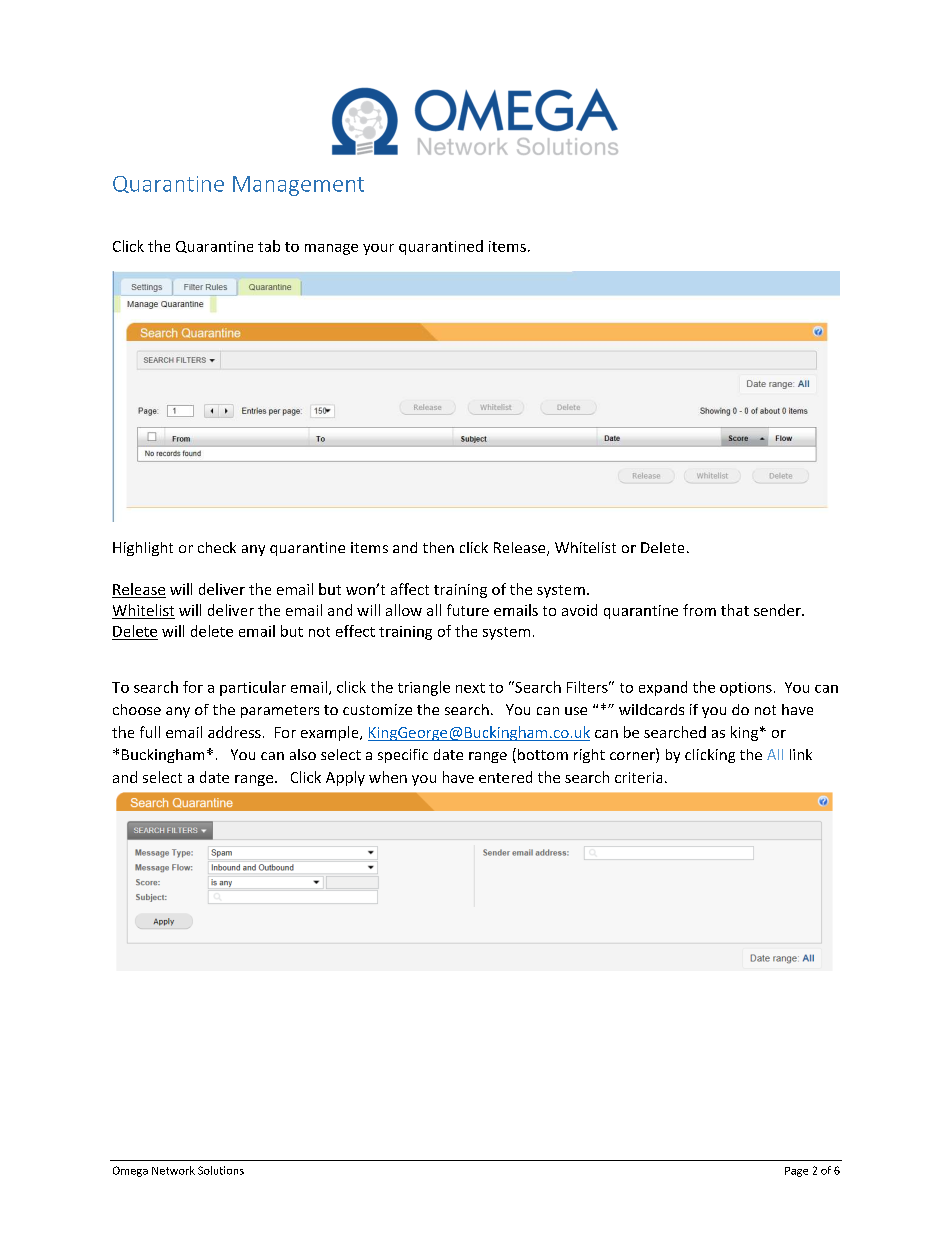 Image resolution: width=952 pixels, height=1233 pixels. What do you see at coordinates (173, 1170) in the page?
I see `Network` at bounding box center [173, 1170].
